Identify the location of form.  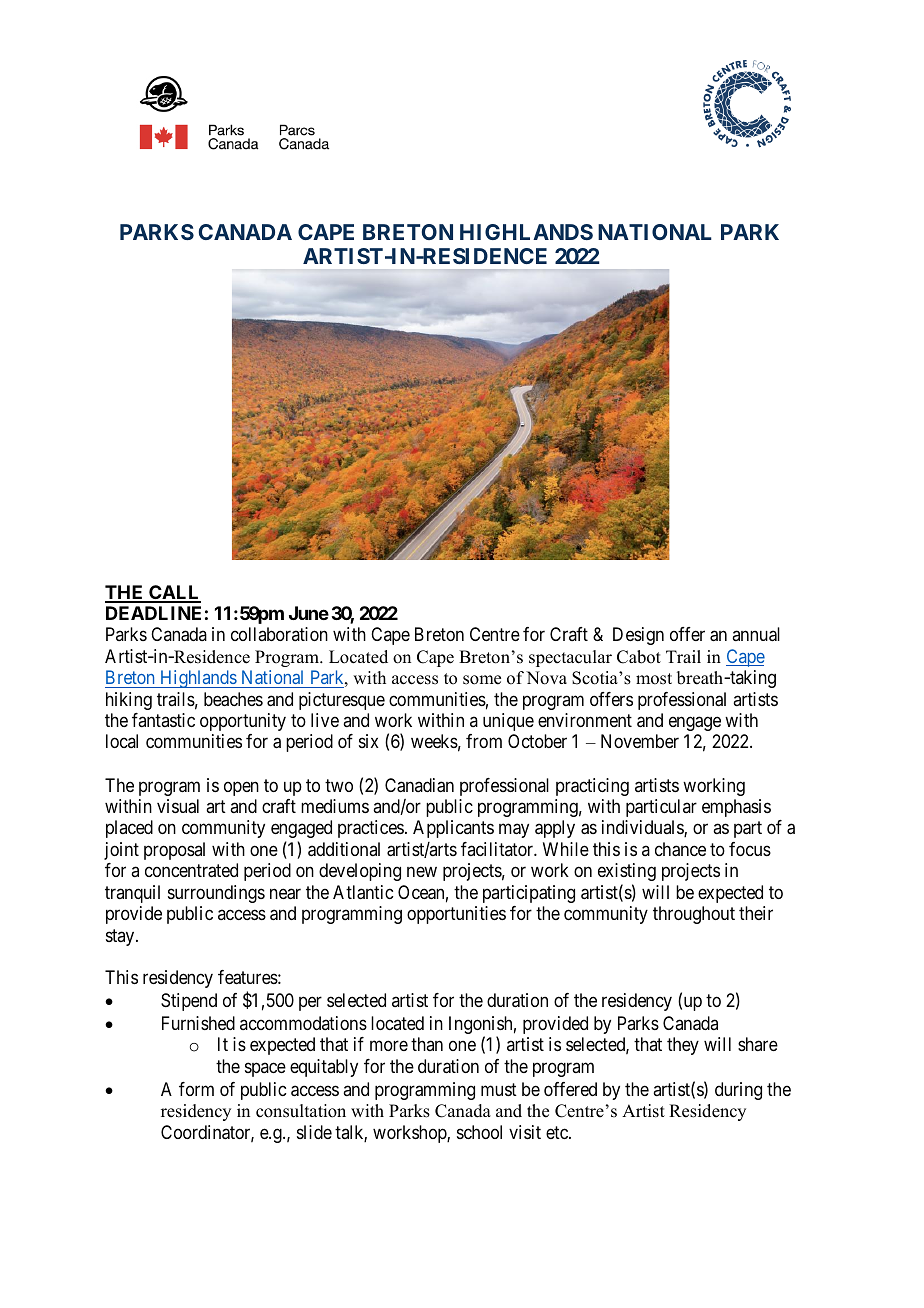
(196, 1089).
